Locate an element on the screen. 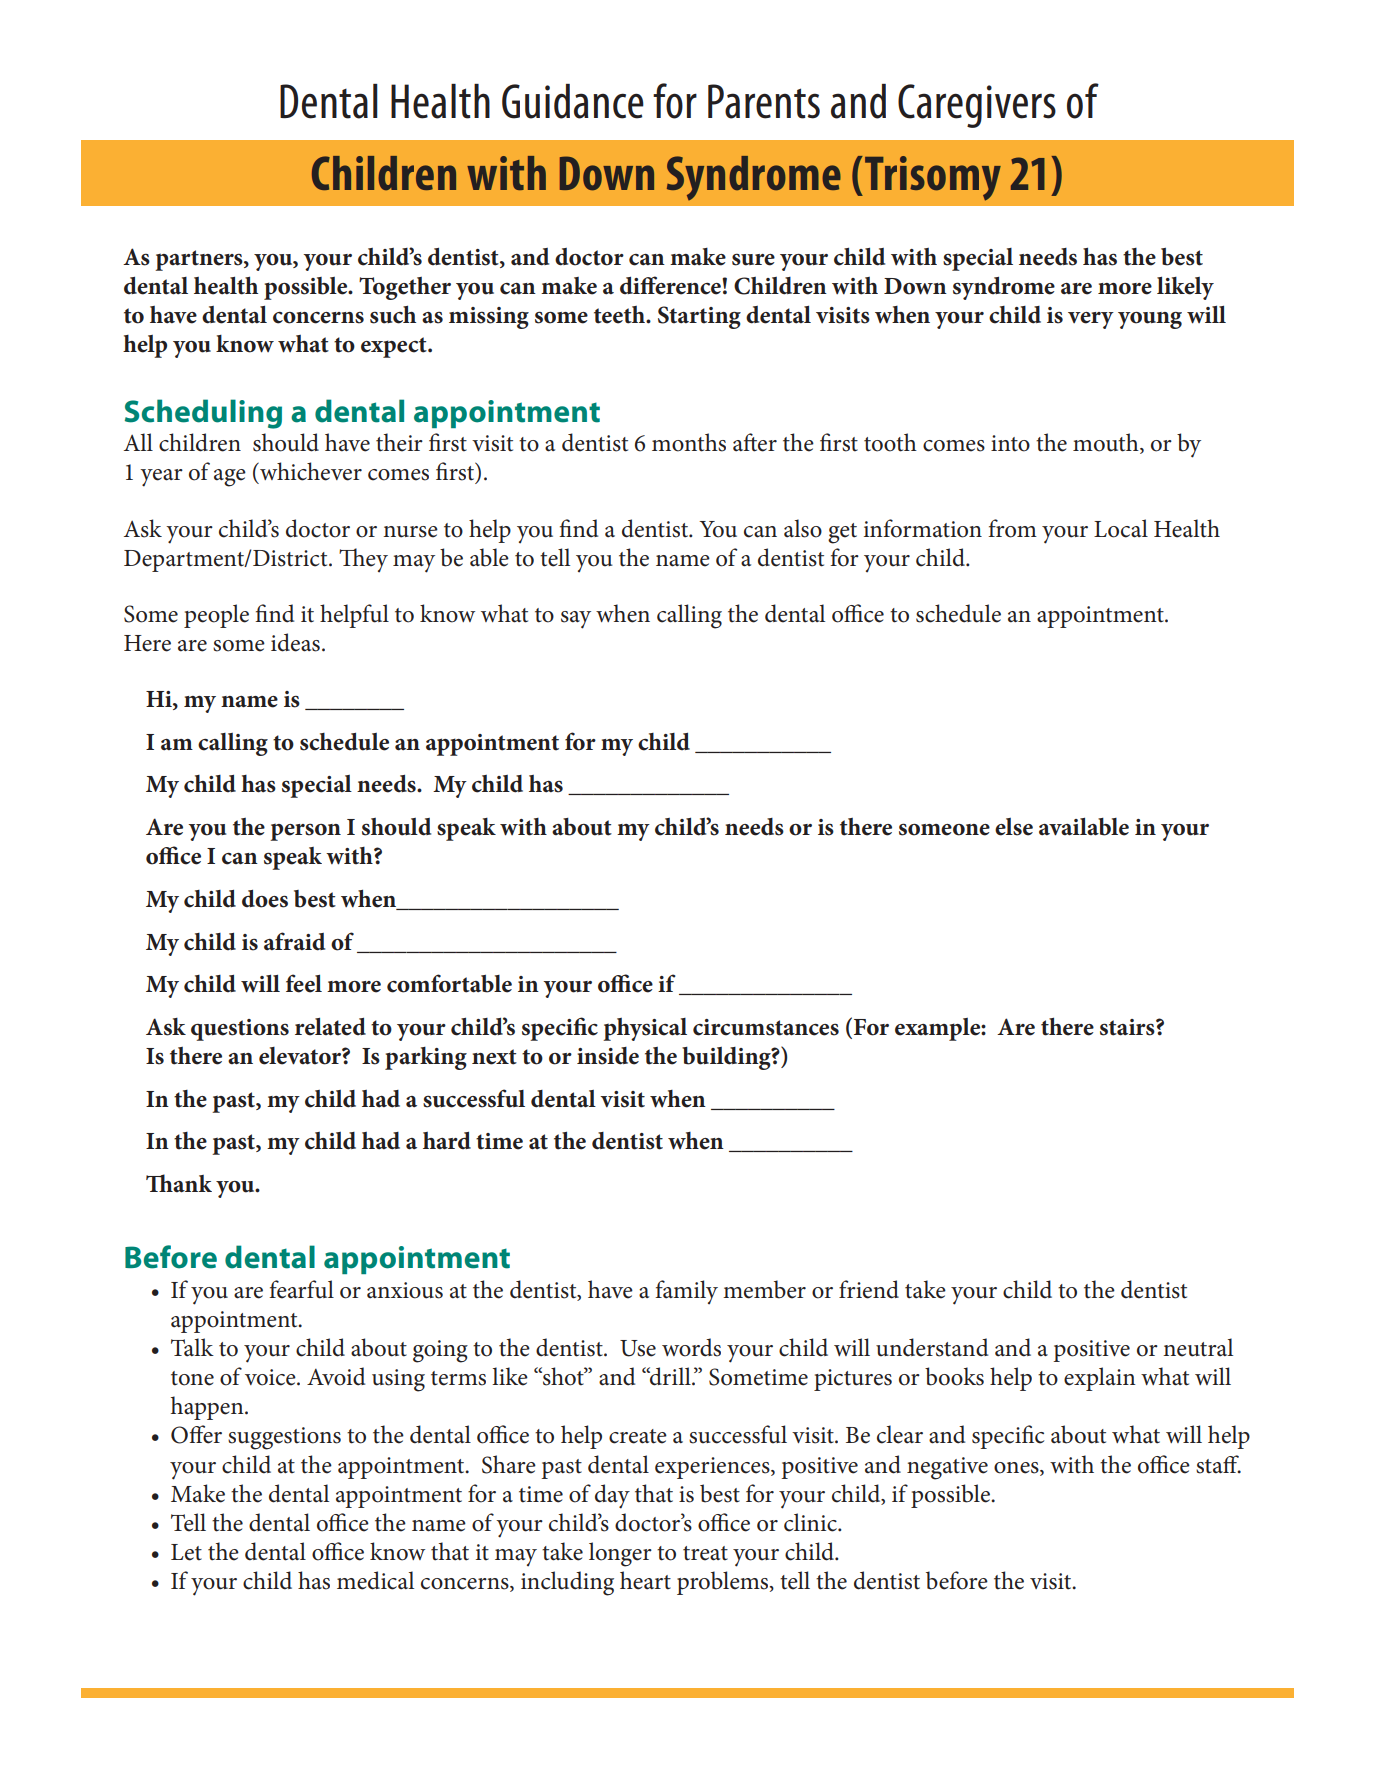 The width and height of the screenshot is (1374, 1778). person is located at coordinates (305, 832).
